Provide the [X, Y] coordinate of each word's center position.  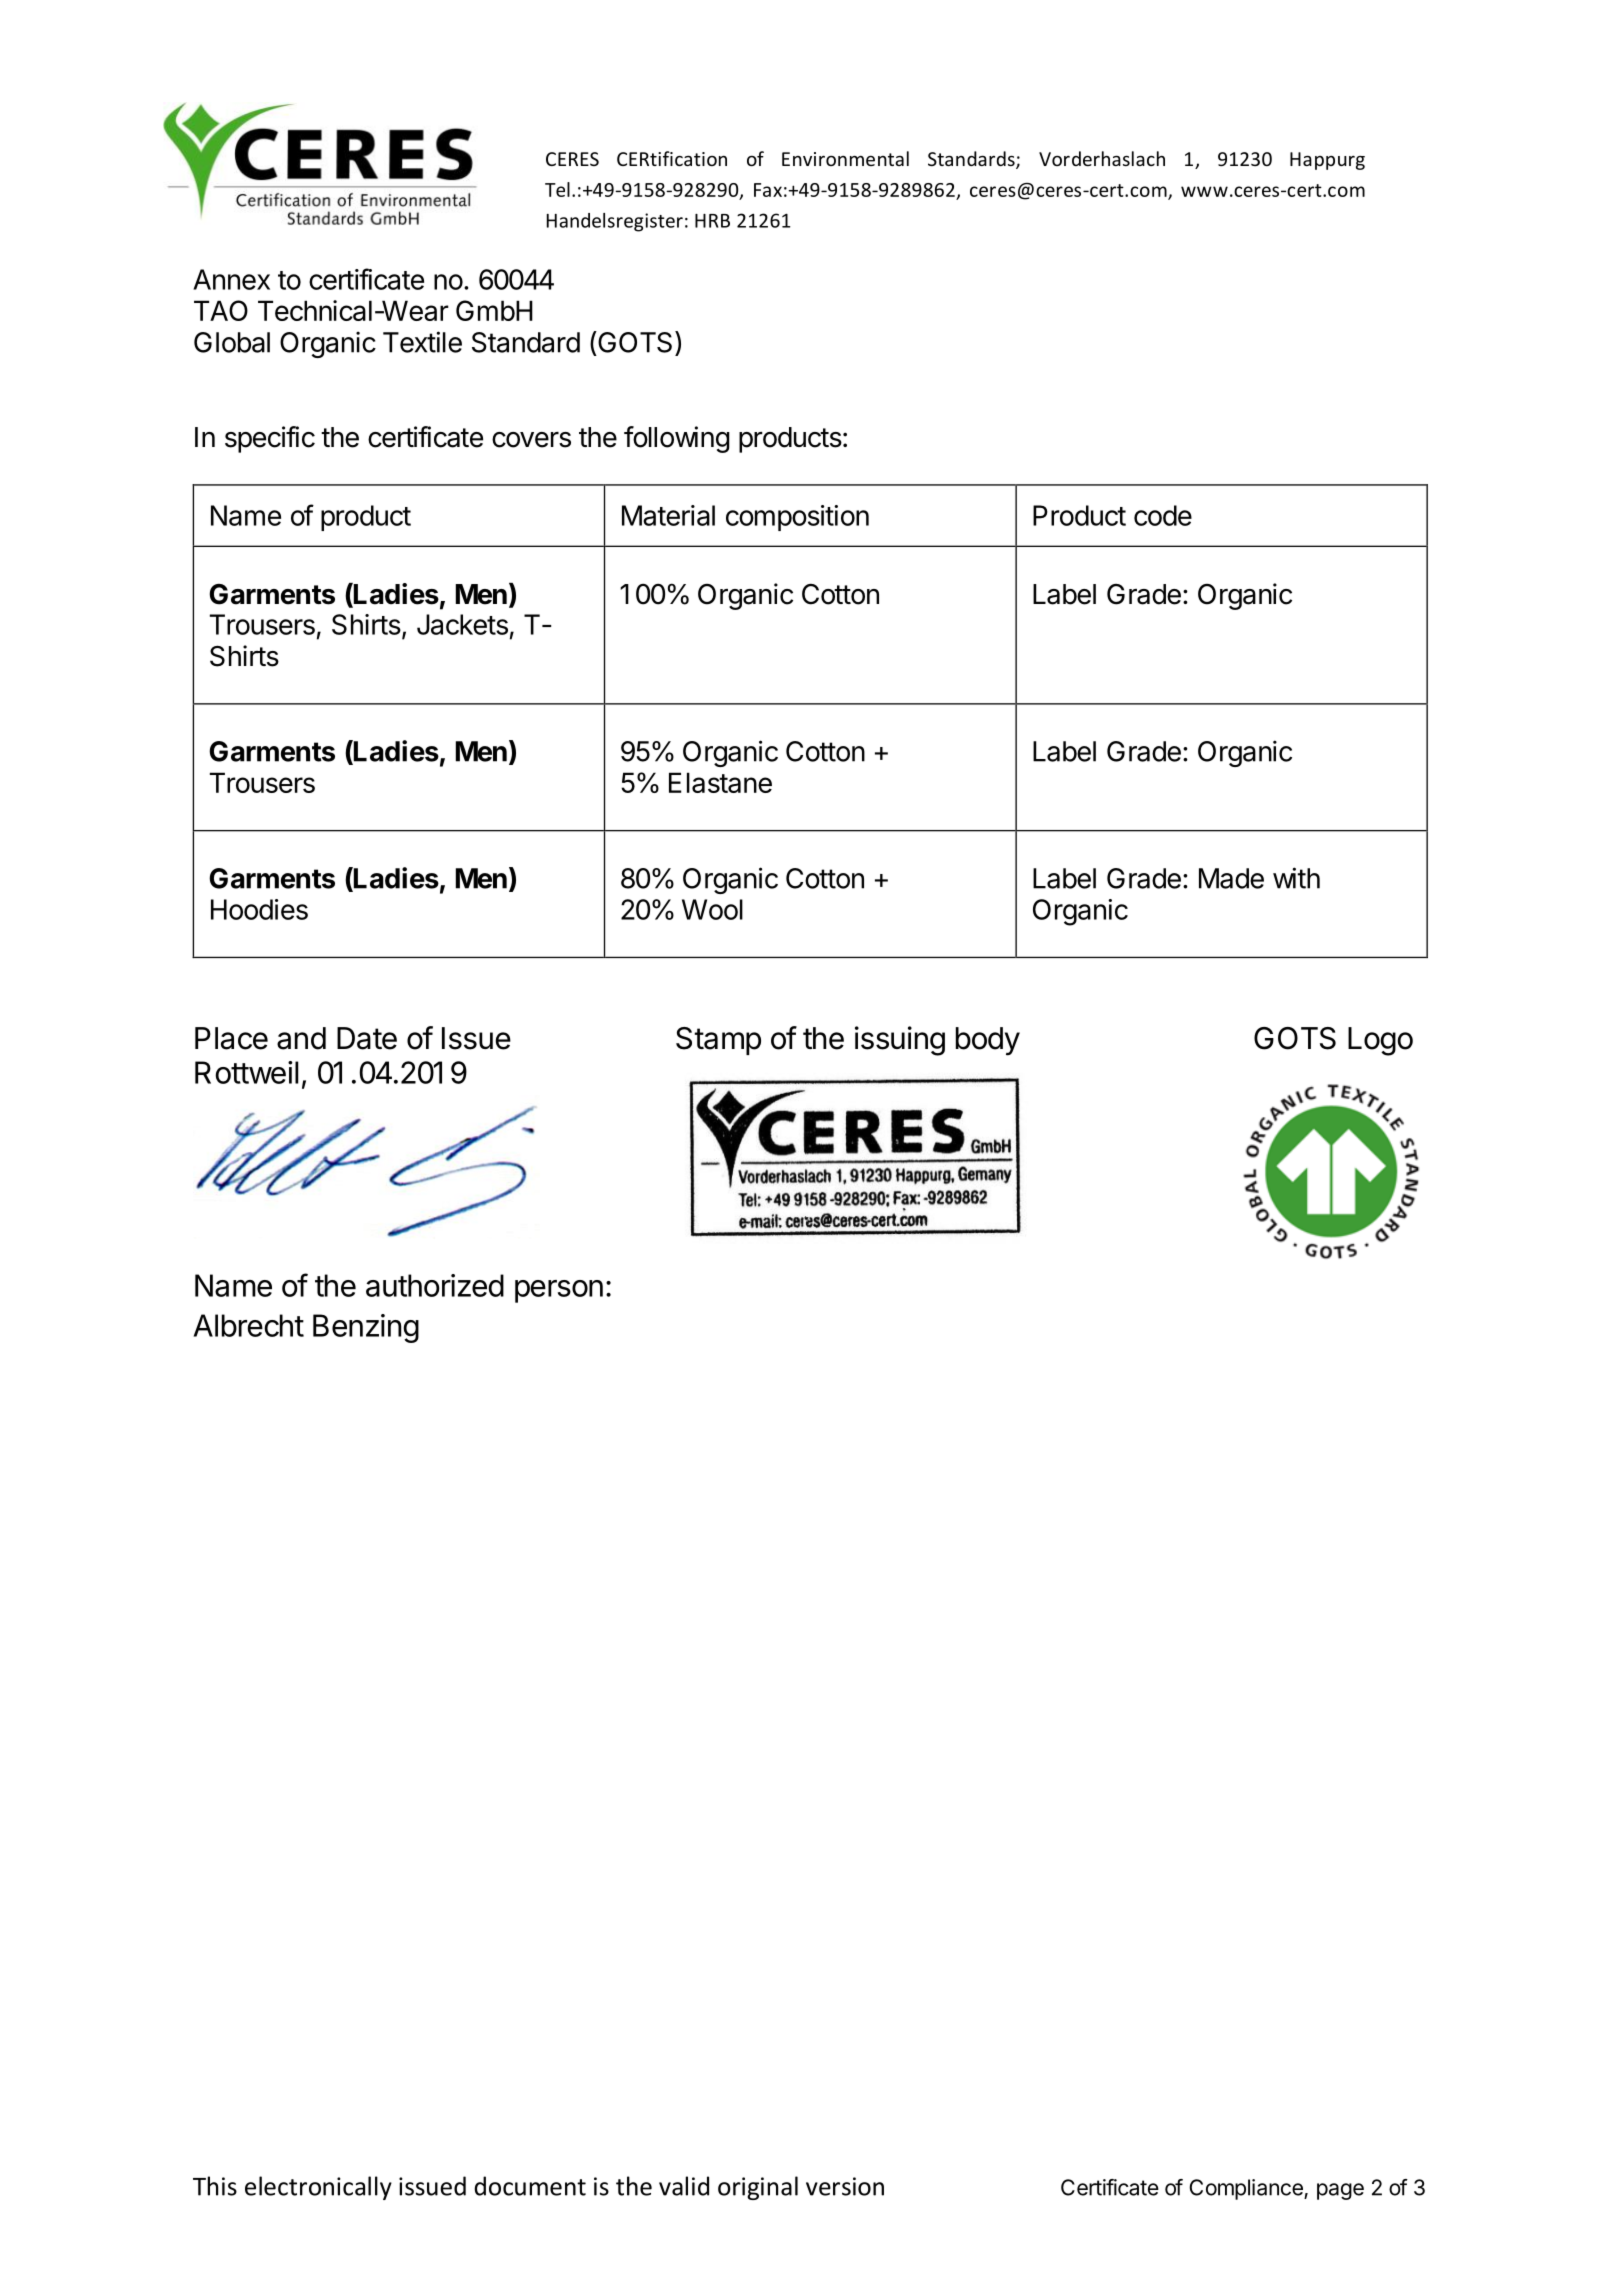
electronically [318, 2188]
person [559, 1291]
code [1163, 515]
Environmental [845, 158]
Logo [1380, 1041]
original [758, 2188]
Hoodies [259, 909]
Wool [712, 909]
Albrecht [248, 1325]
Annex [231, 279]
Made [1231, 878]
